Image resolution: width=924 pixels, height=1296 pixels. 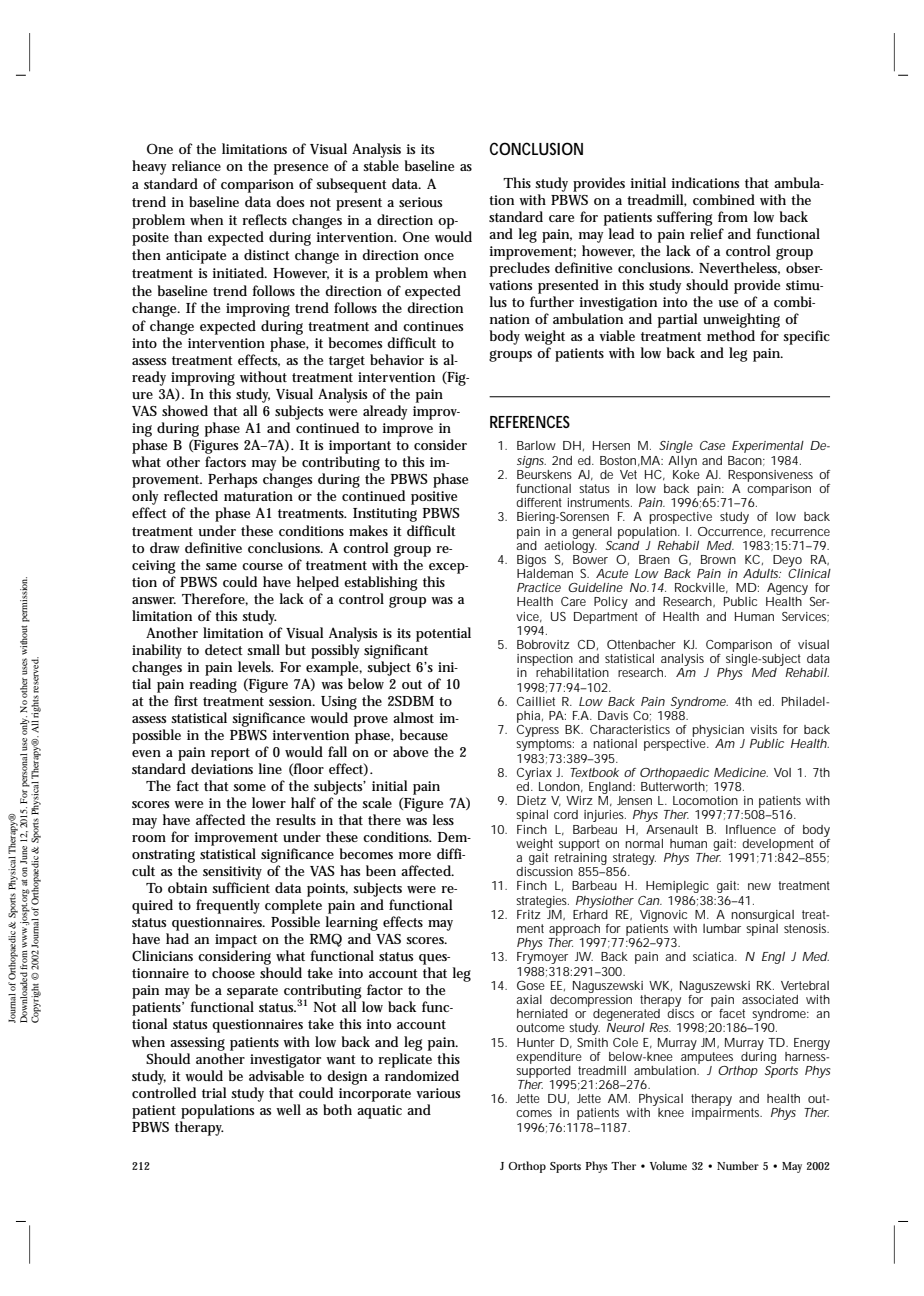 I want to click on Occurrence, so click(x=730, y=531).
